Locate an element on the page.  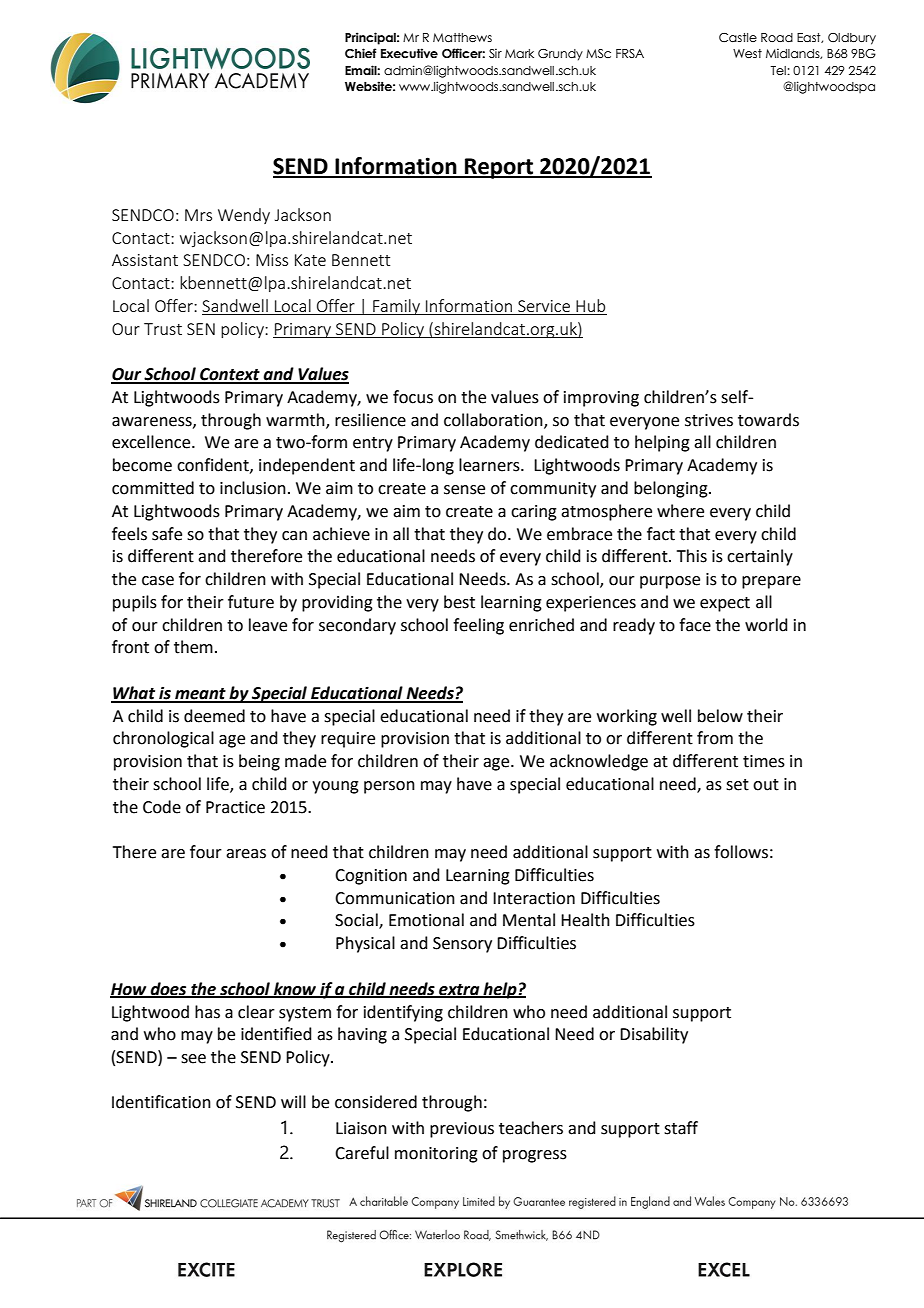
West is located at coordinates (747, 53).
